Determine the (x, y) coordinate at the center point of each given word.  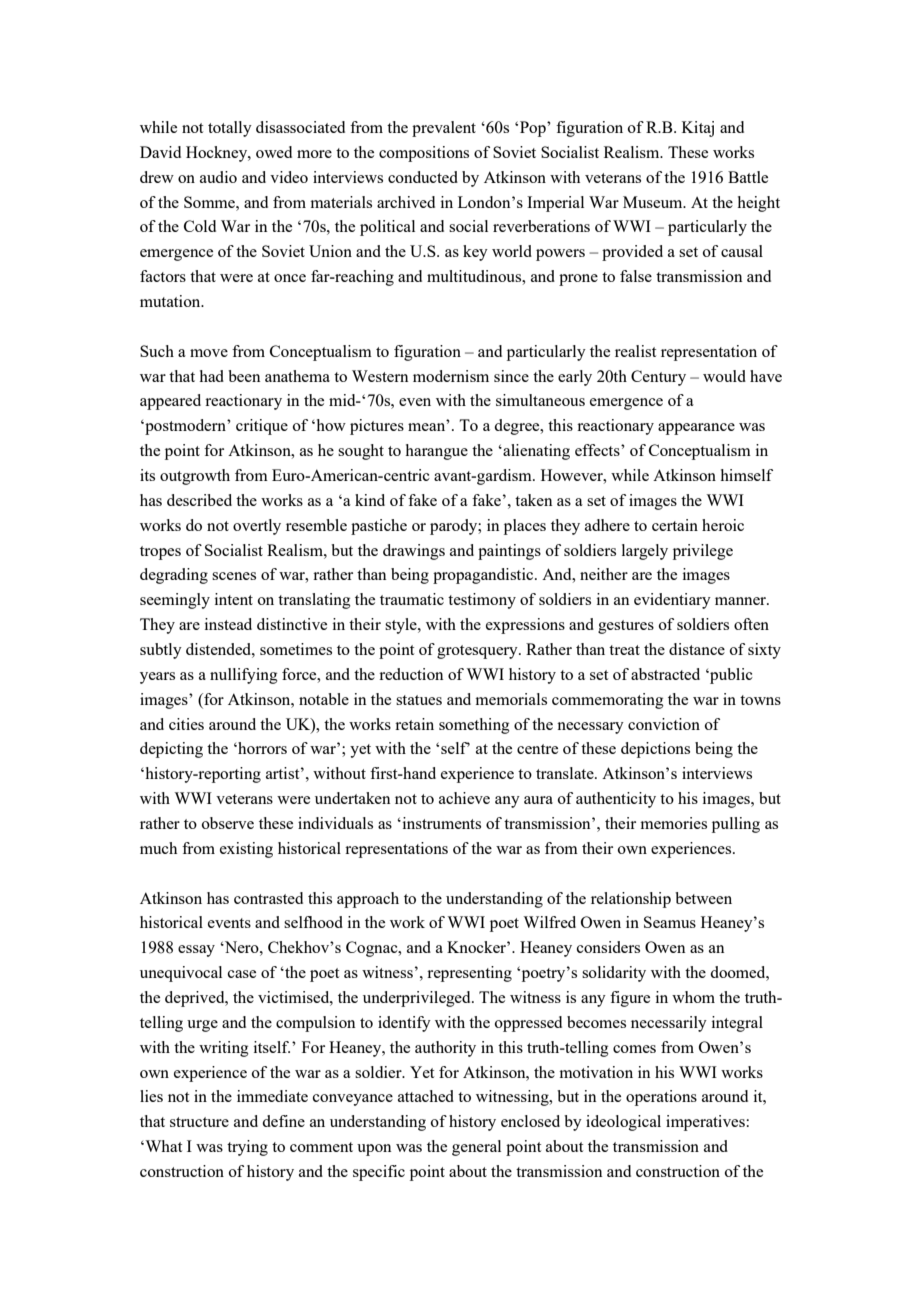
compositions (424, 154)
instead (228, 624)
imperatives (706, 1123)
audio (218, 177)
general (476, 1148)
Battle (748, 177)
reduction (411, 674)
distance (697, 649)
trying (247, 1148)
